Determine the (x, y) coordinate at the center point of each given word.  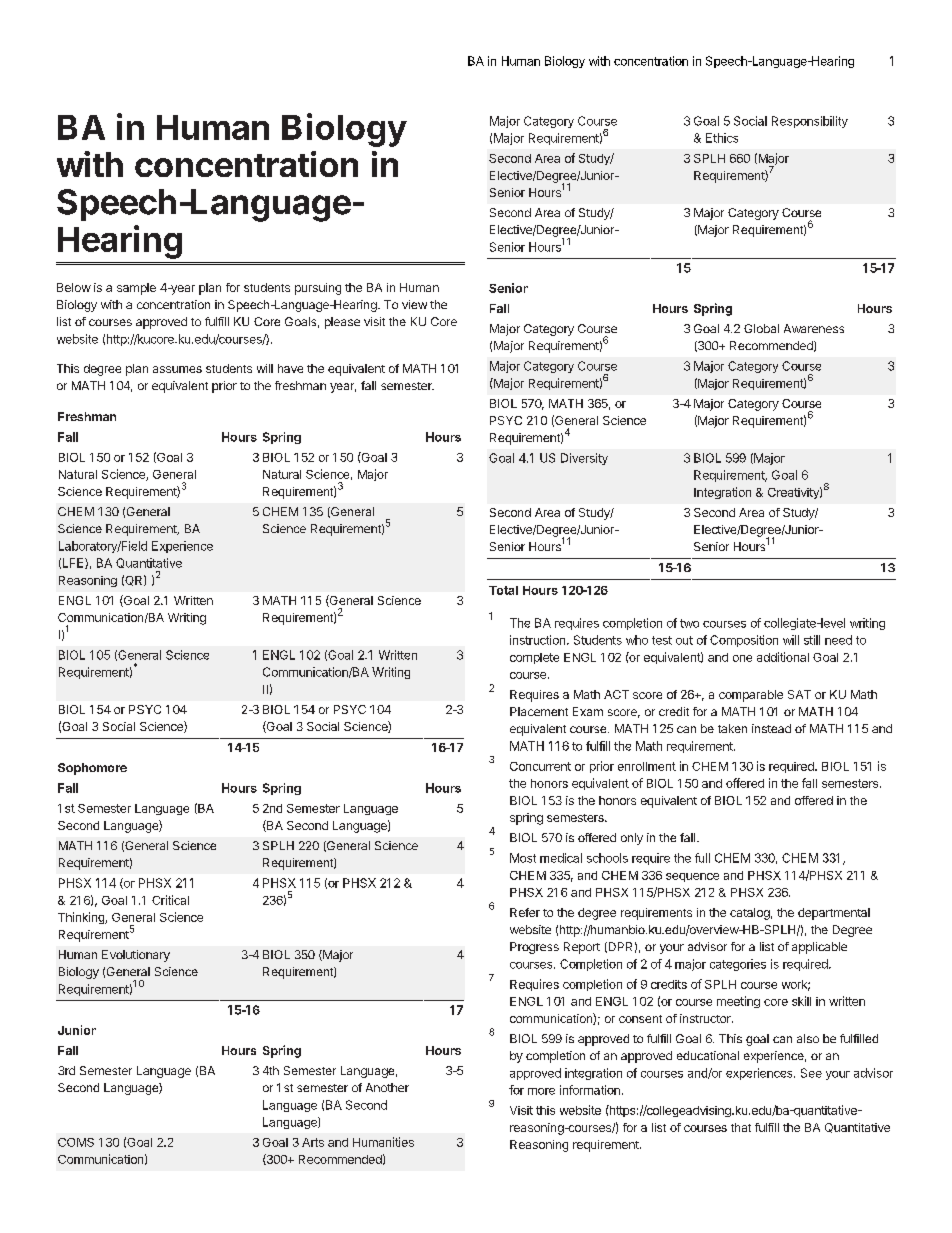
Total (503, 590)
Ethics (722, 138)
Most (523, 858)
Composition (744, 641)
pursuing (318, 289)
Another (387, 1087)
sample (136, 289)
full (702, 858)
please (342, 323)
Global (761, 328)
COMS (76, 1142)
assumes (177, 369)
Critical (170, 900)
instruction (539, 640)
